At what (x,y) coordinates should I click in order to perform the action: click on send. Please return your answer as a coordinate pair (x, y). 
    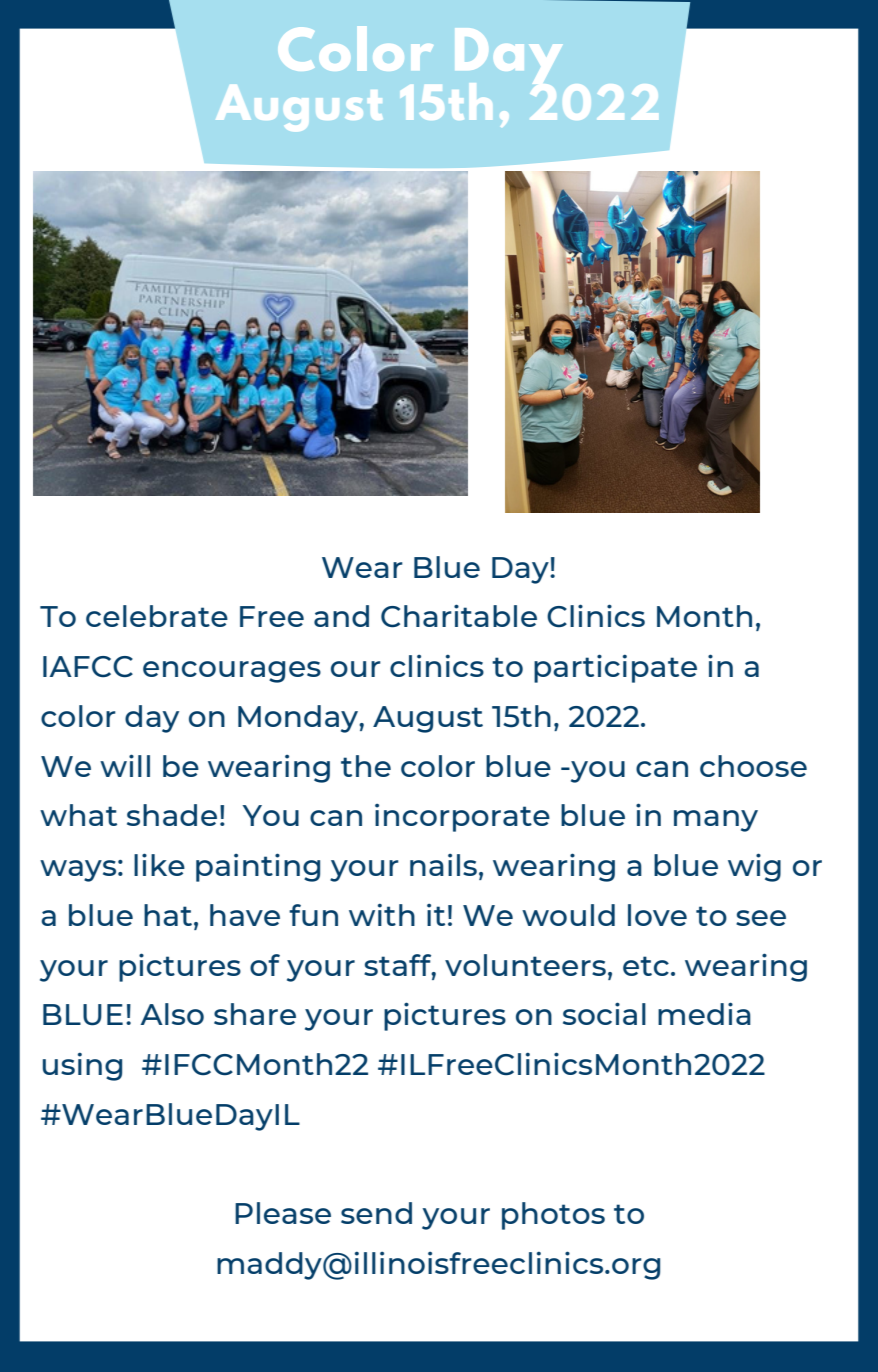
    Looking at the image, I should click on (376, 1213).
